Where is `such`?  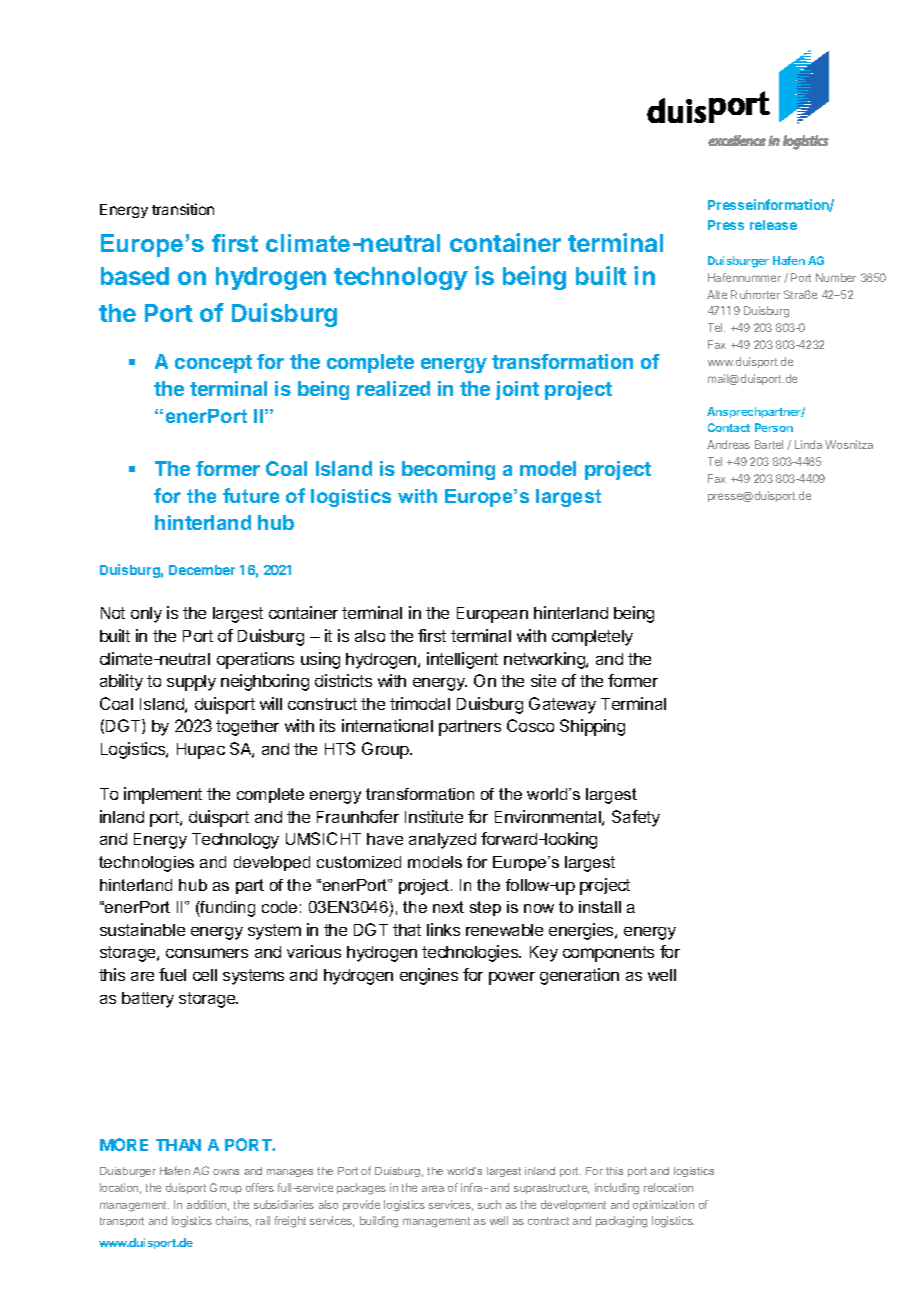
such is located at coordinates (489, 1204).
